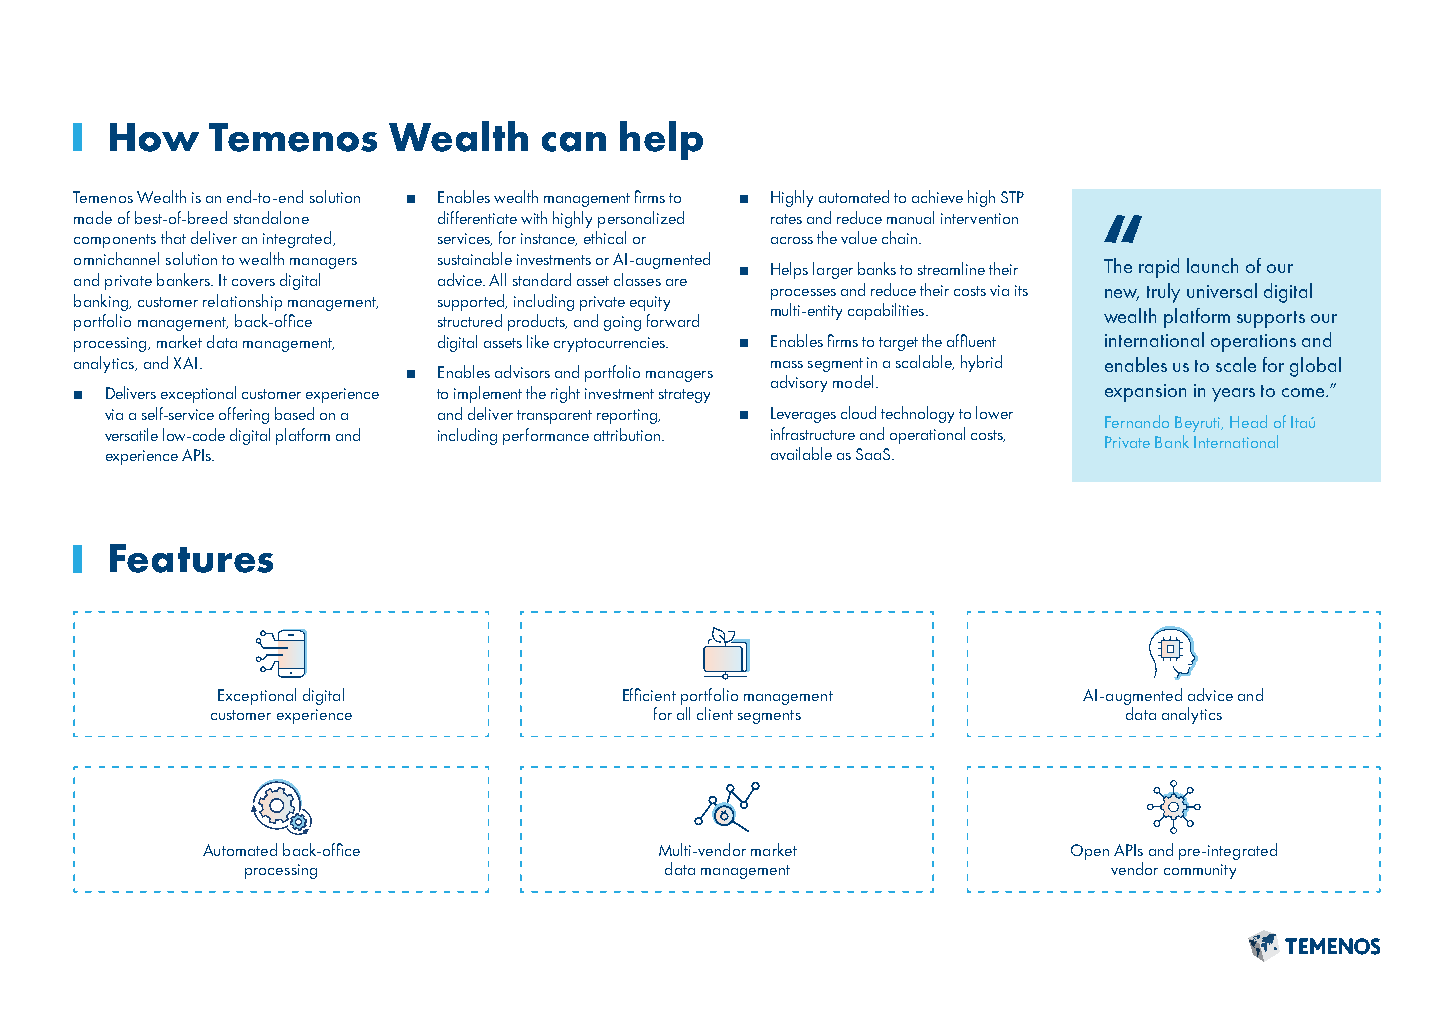  Describe the element at coordinates (649, 694) in the page. I see `Efficient` at that location.
